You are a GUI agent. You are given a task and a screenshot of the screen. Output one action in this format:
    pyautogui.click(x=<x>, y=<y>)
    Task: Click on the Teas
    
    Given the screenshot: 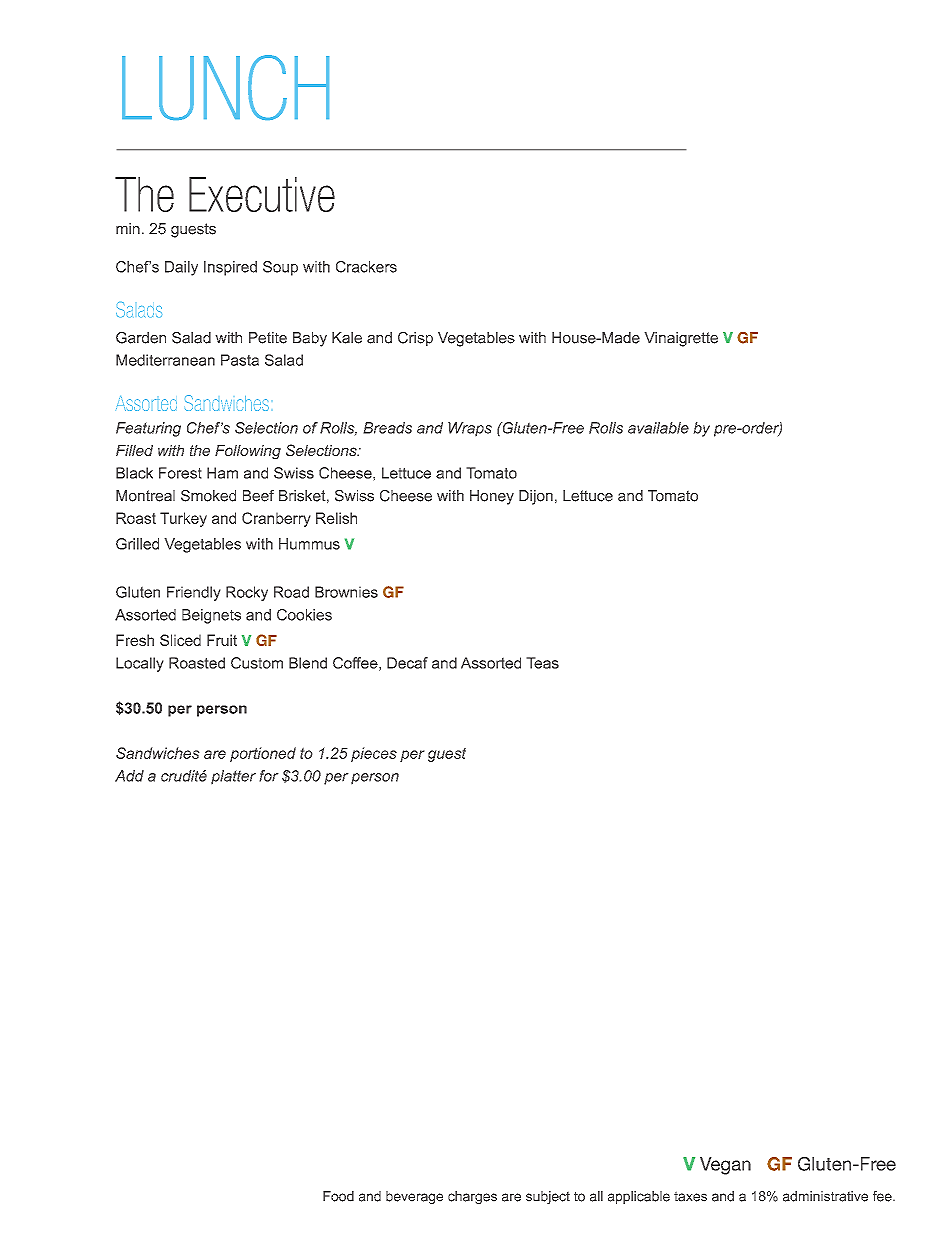 What is the action you would take?
    pyautogui.click(x=542, y=663)
